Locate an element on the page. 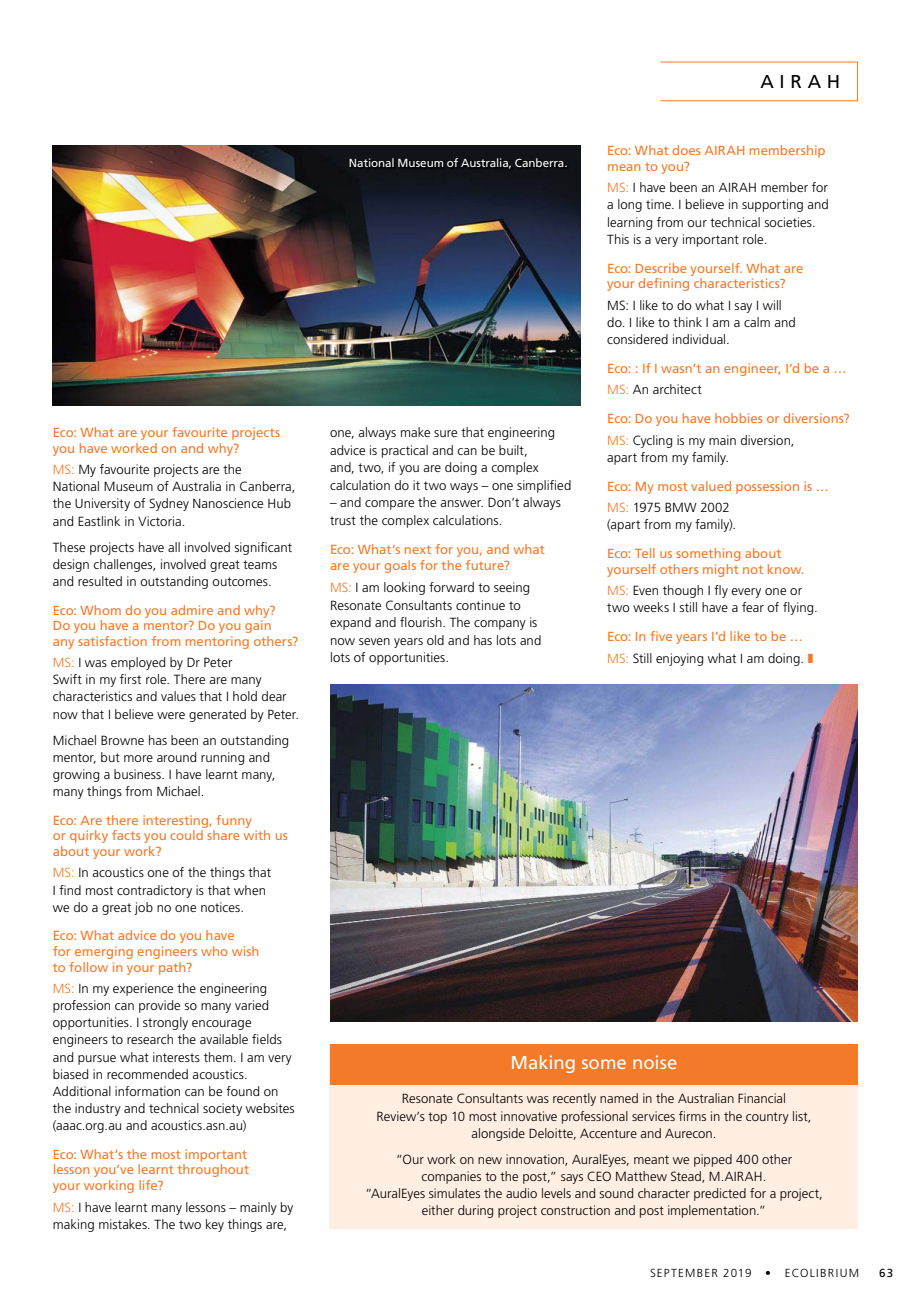 The image size is (924, 1308). path is located at coordinates (173, 968).
